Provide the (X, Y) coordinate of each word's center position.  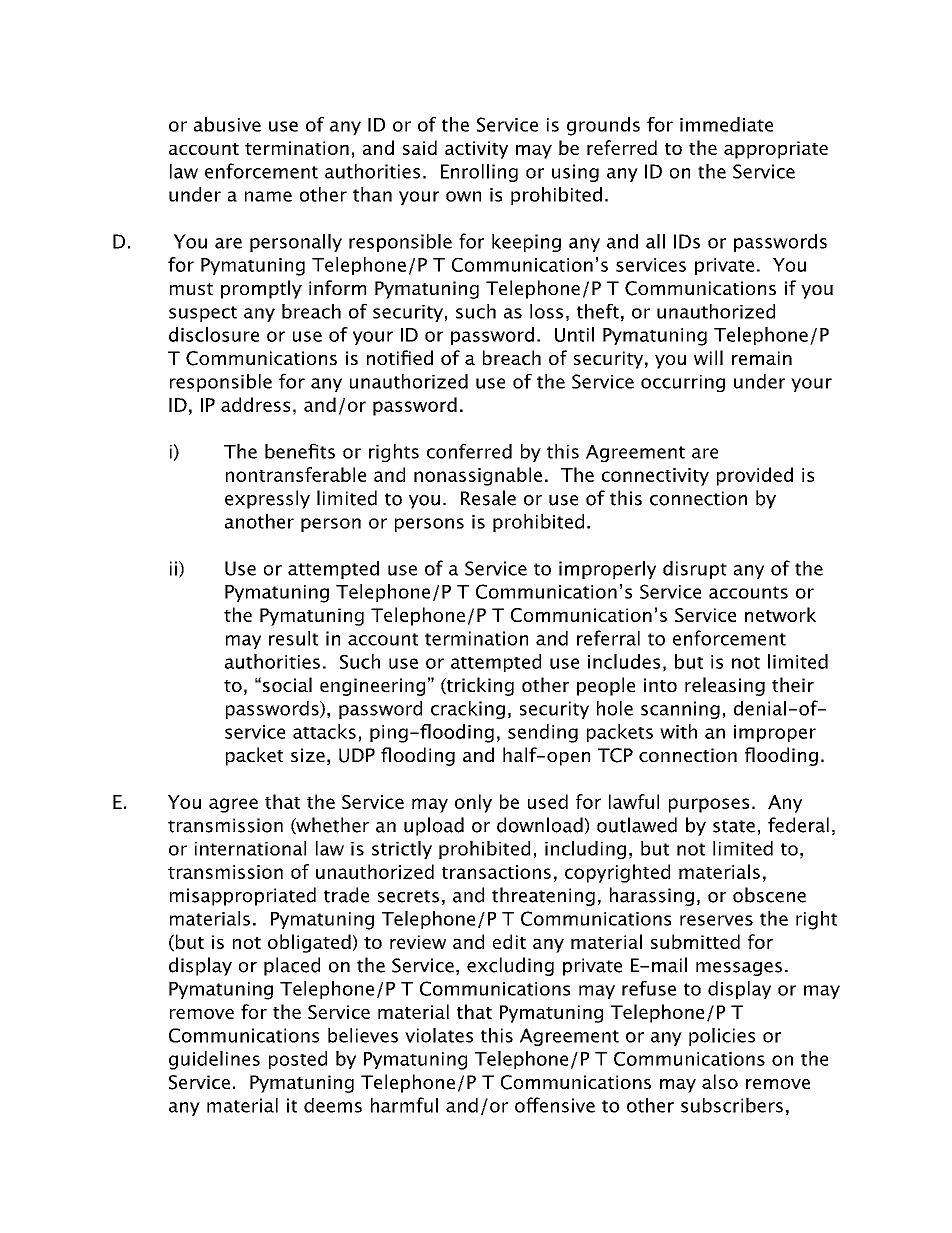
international (250, 848)
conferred (469, 451)
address (255, 404)
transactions (496, 872)
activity (476, 150)
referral (608, 638)
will (708, 357)
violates (439, 1035)
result (293, 638)
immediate (726, 124)
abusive (227, 124)
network (780, 614)
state (734, 826)
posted (298, 1060)
